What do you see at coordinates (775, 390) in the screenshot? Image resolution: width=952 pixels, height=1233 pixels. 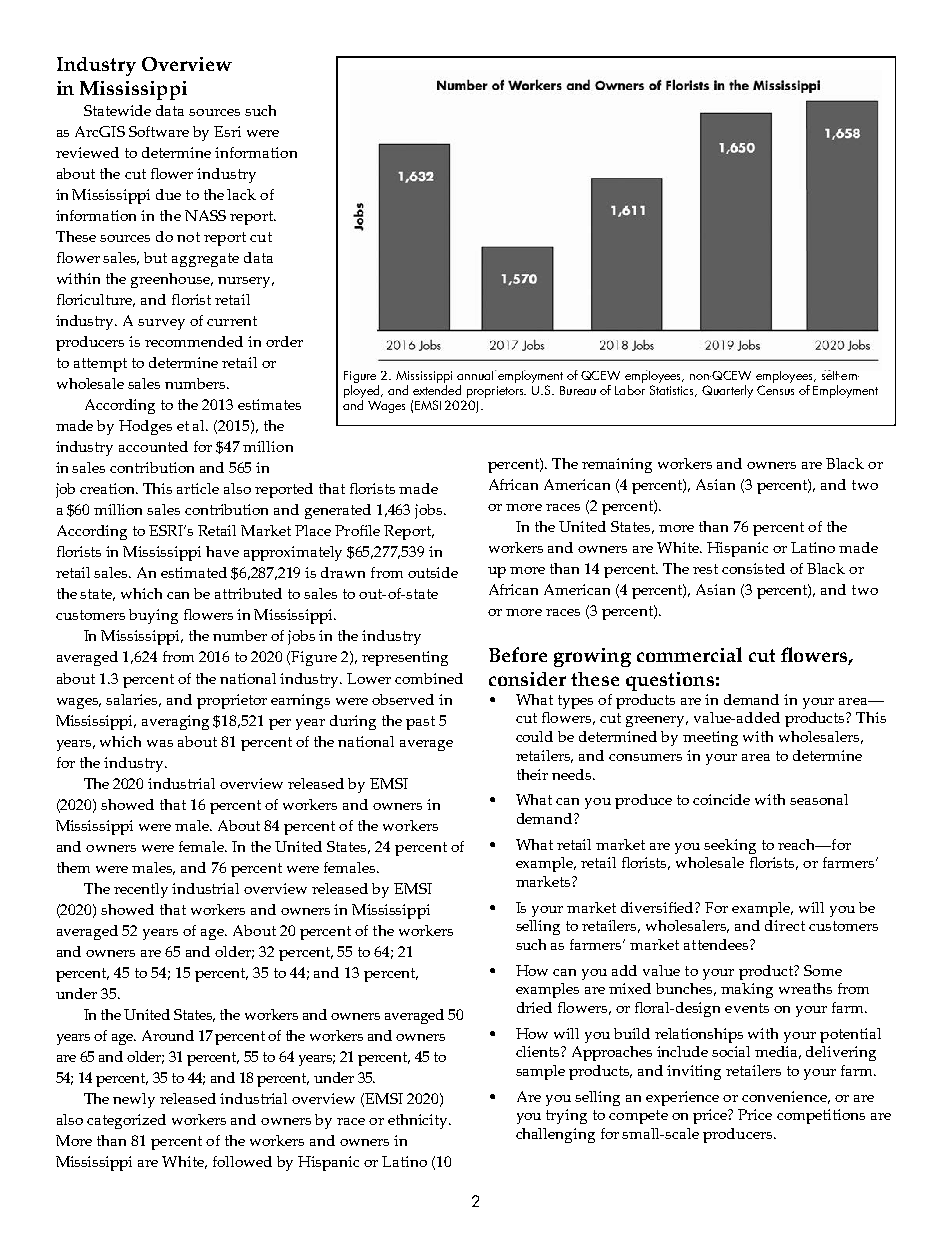 I see `Census` at bounding box center [775, 390].
